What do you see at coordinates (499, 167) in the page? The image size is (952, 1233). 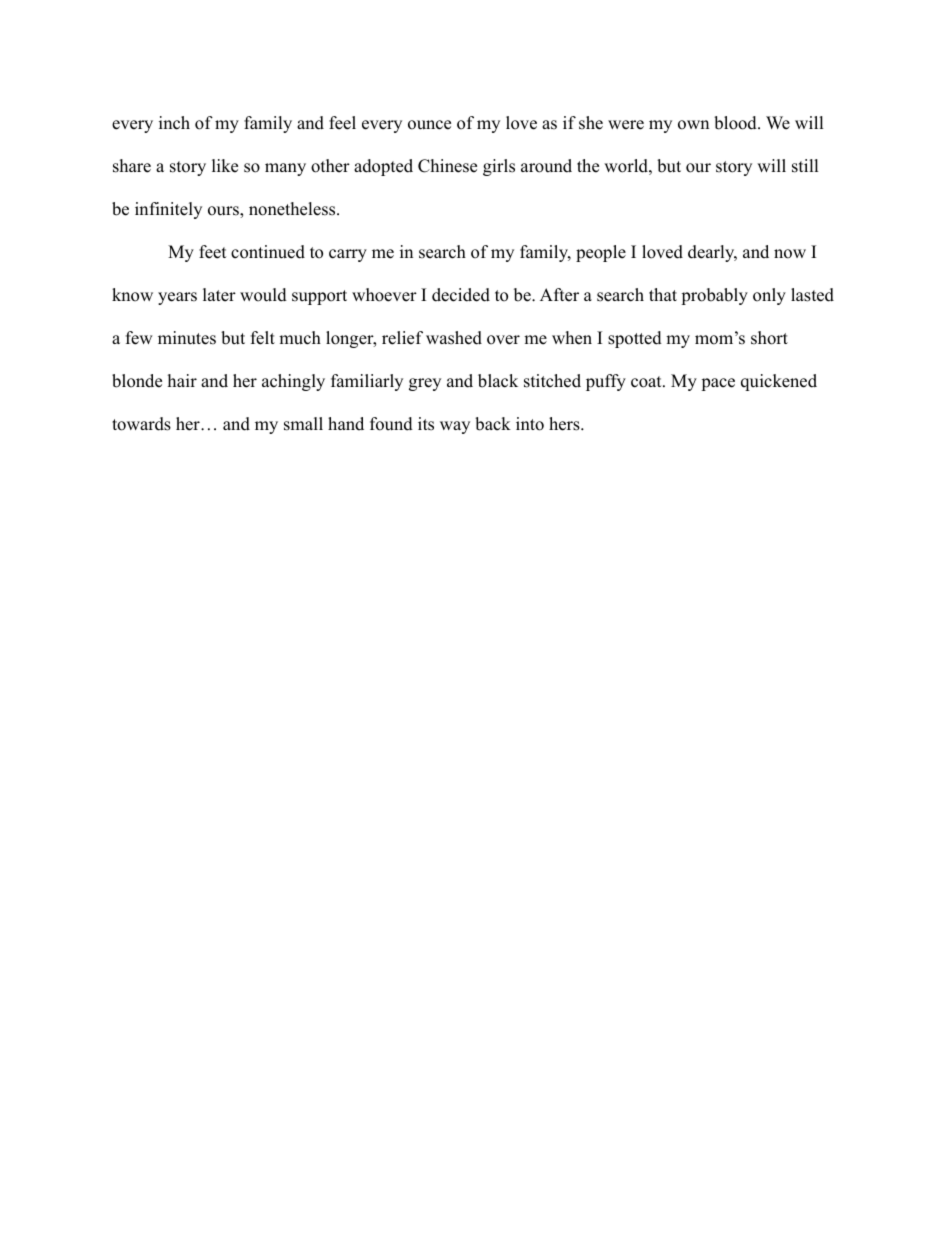 I see `girls` at bounding box center [499, 167].
